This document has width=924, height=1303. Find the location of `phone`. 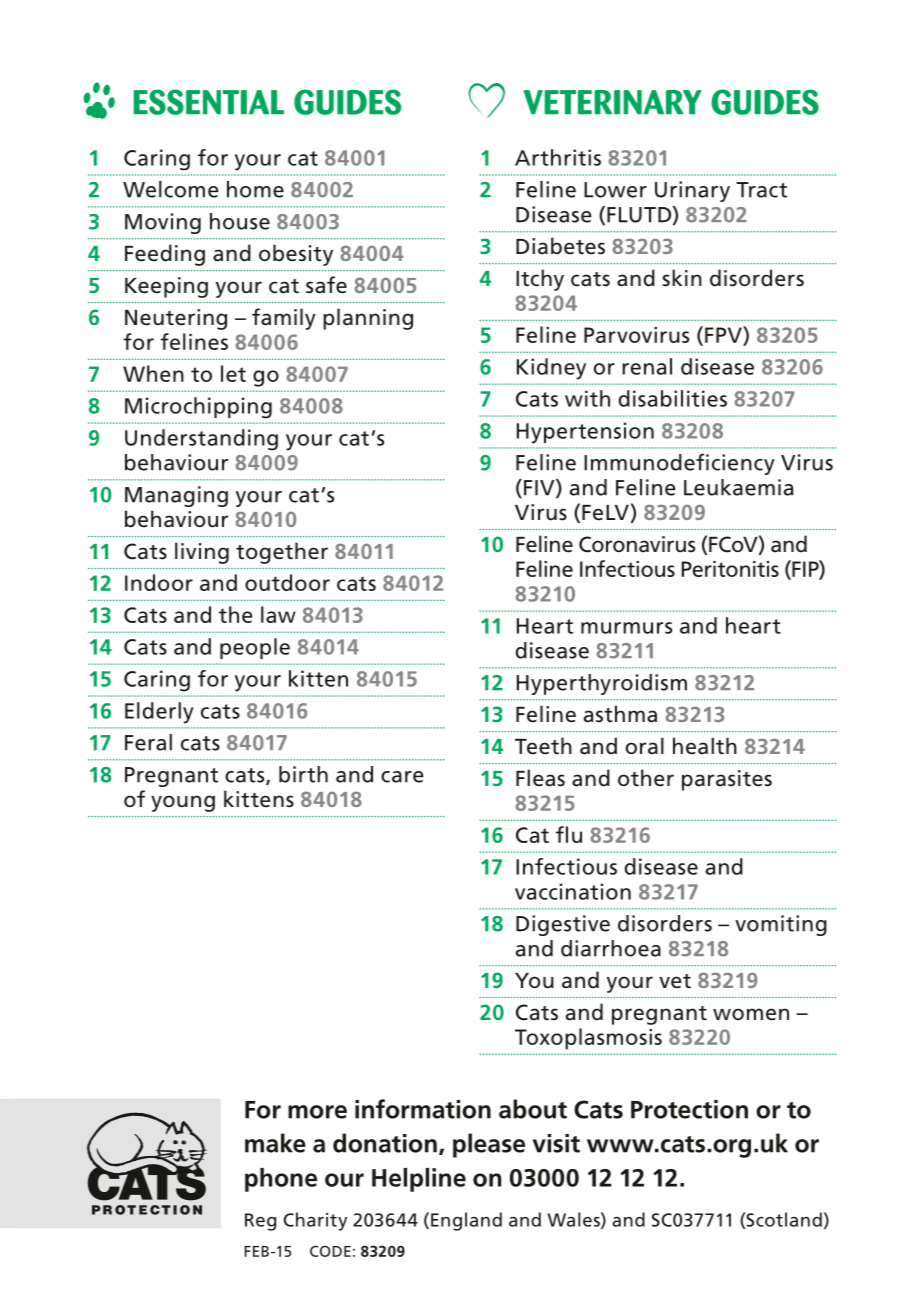

phone is located at coordinates (281, 1180).
